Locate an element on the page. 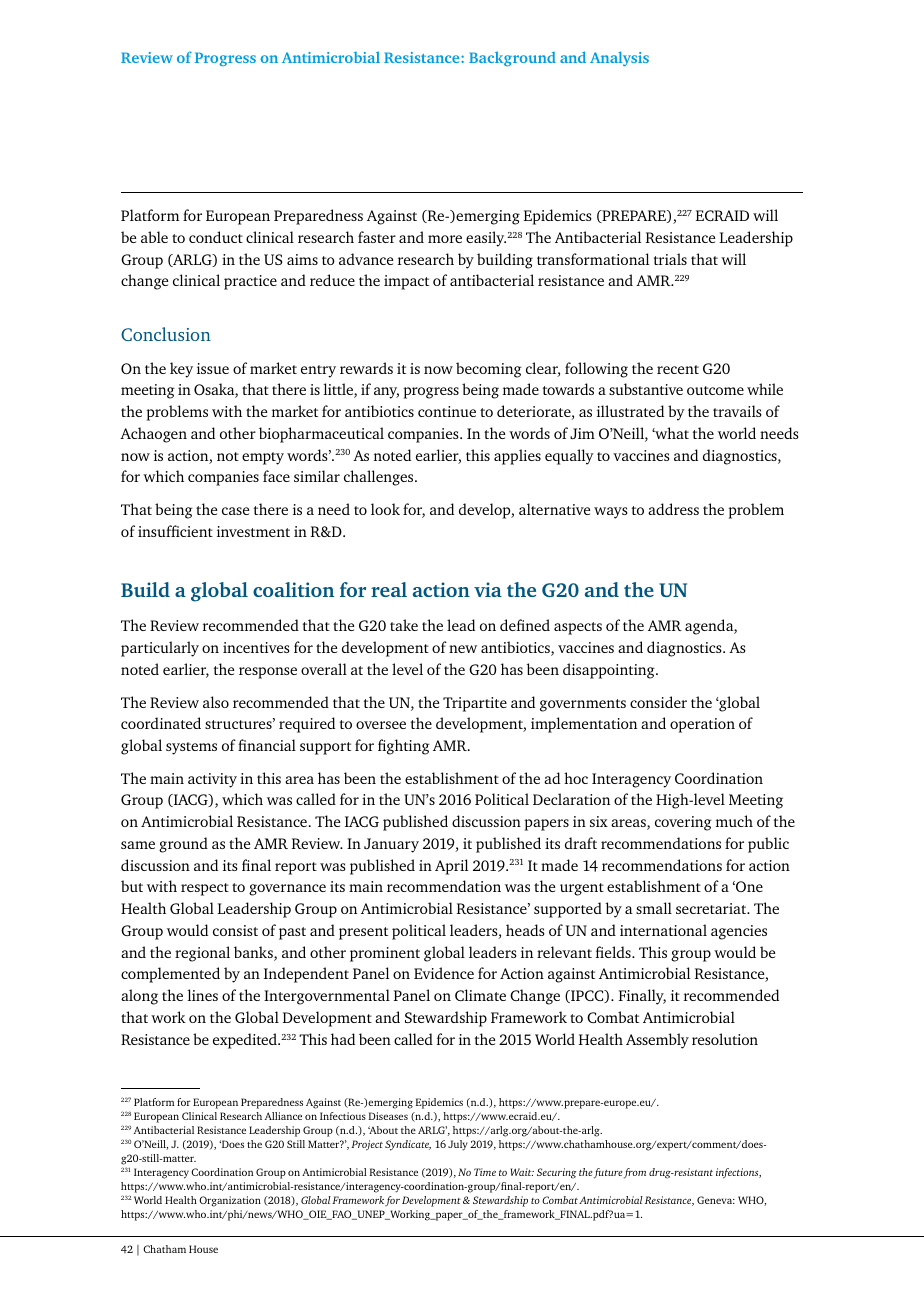 Image resolution: width=924 pixels, height=1308 pixels. incentives is located at coordinates (256, 647).
